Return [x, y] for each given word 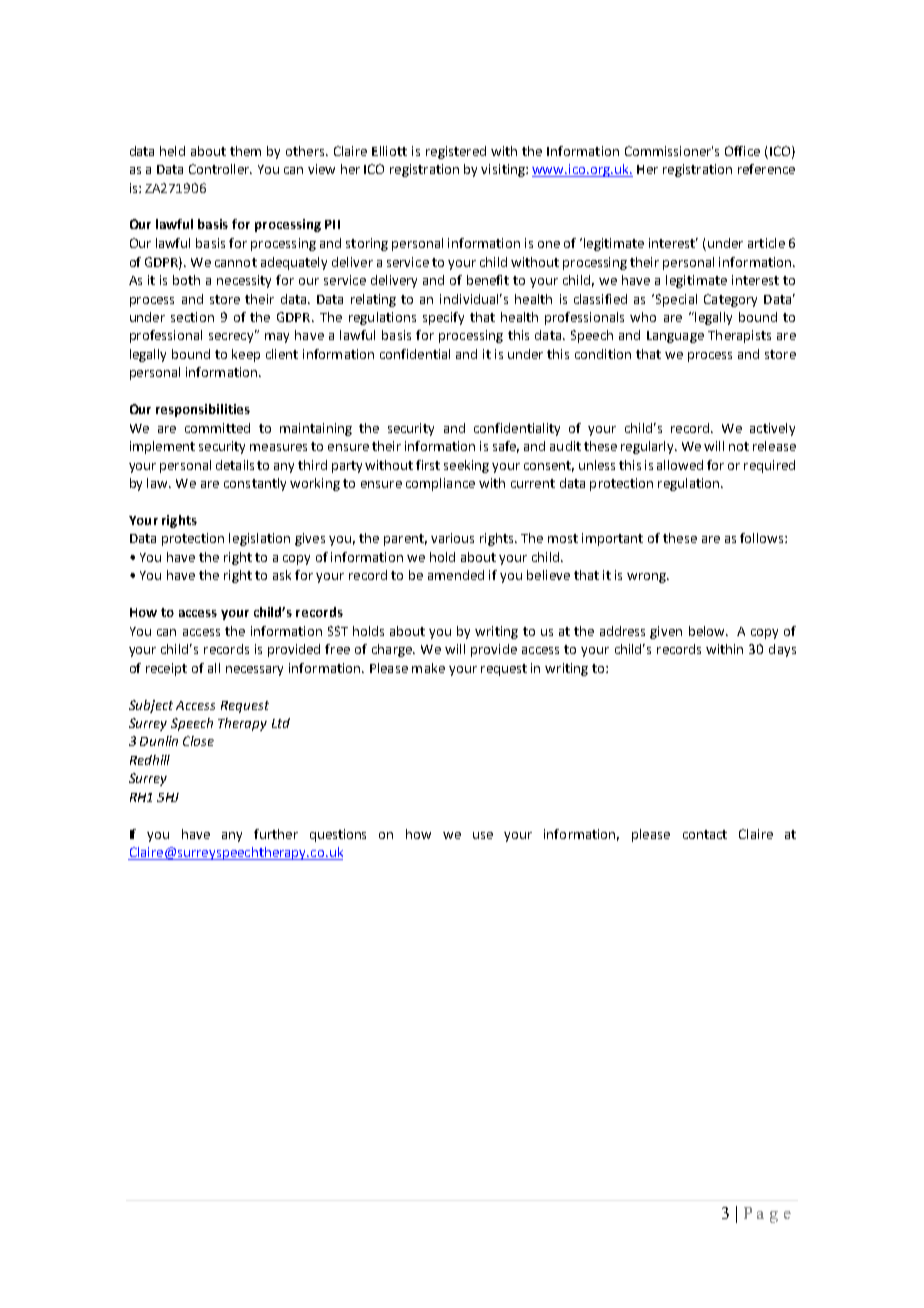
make [428, 668]
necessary [254, 671]
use [483, 835]
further [276, 834]
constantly [255, 484]
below [708, 631]
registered [456, 152]
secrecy [232, 337]
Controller [220, 169]
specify [443, 318]
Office [742, 151]
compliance [440, 484]
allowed [680, 465]
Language [675, 337]
